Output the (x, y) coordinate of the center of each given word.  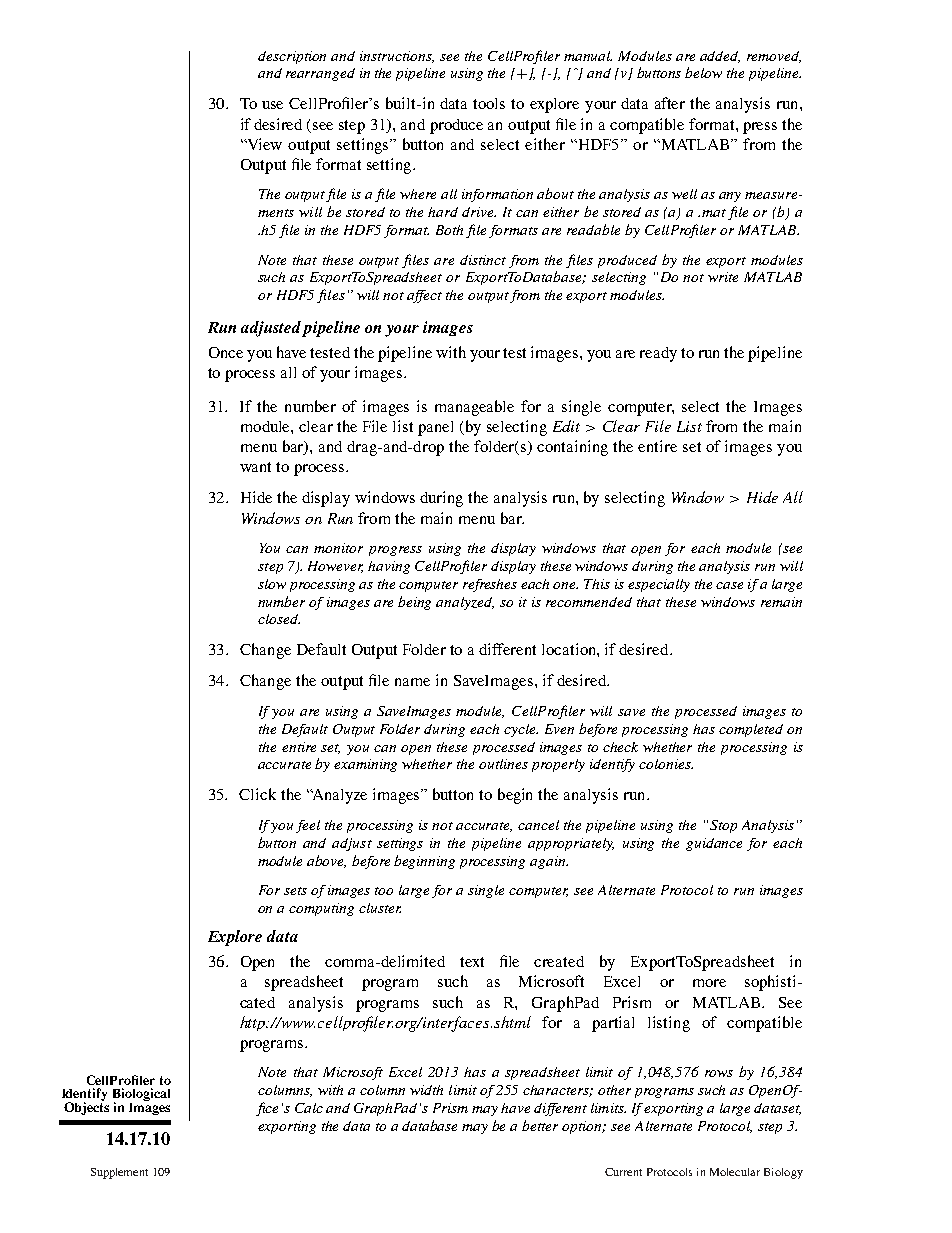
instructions (397, 57)
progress (395, 551)
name (412, 682)
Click (257, 794)
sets (295, 891)
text (472, 962)
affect (424, 296)
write (723, 277)
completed (751, 730)
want (255, 467)
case (729, 585)
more (709, 983)
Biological (141, 1096)
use (272, 105)
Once (226, 352)
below (703, 72)
